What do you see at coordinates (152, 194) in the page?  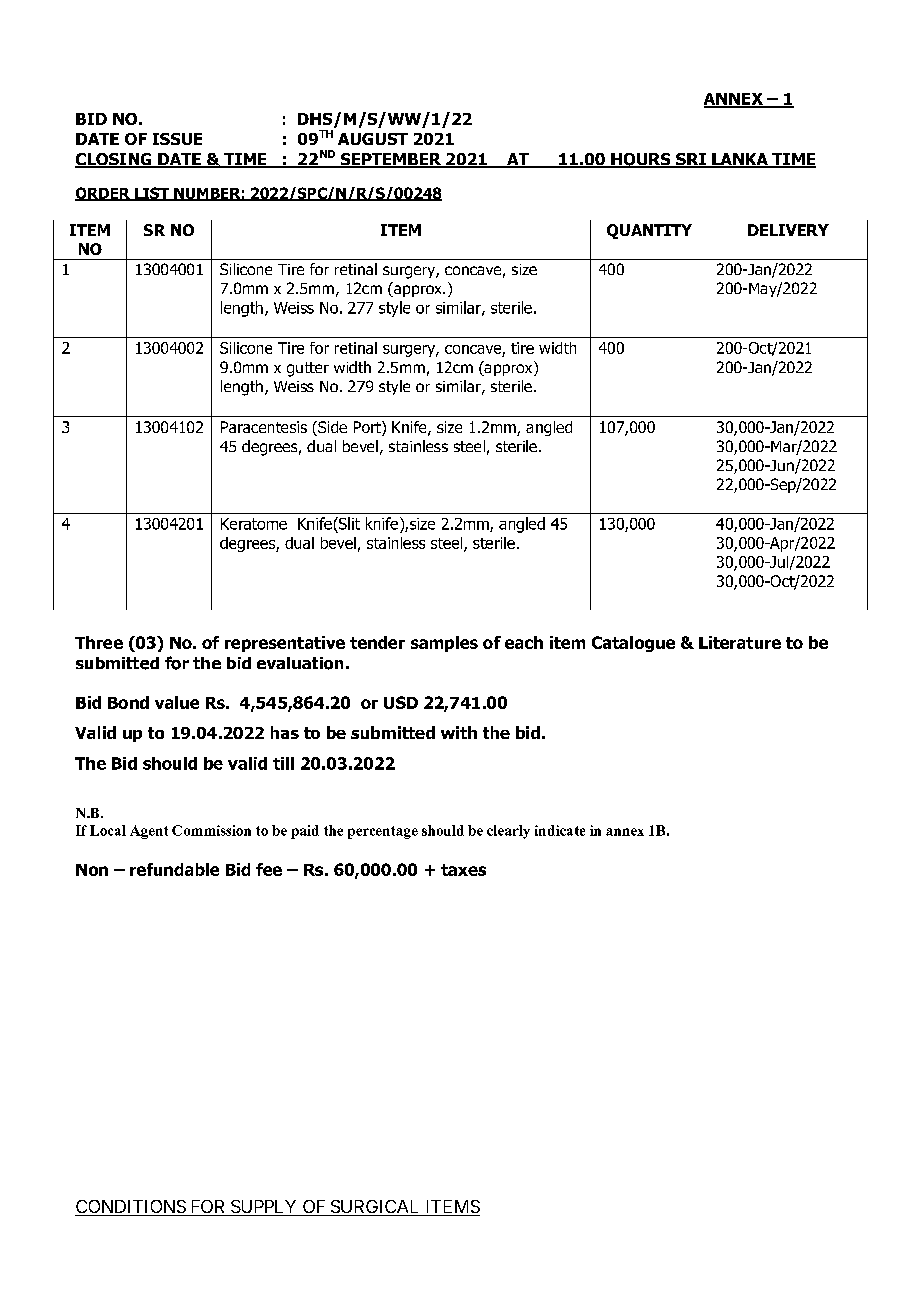 I see `LIST` at bounding box center [152, 194].
